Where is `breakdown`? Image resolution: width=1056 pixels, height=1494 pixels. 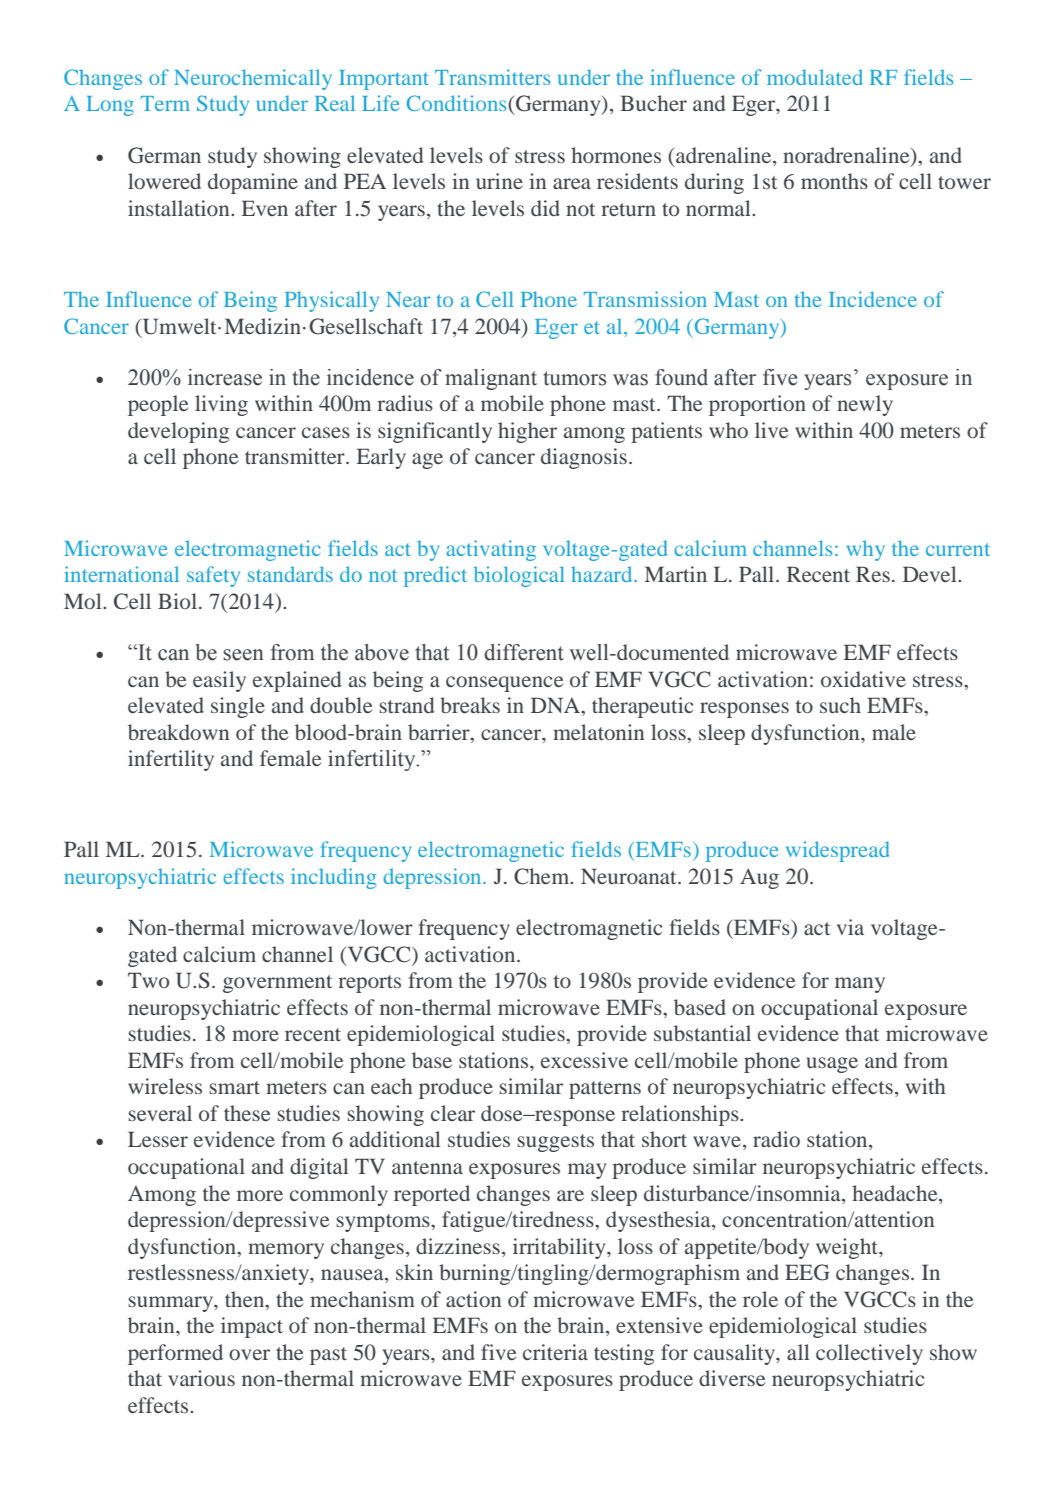
breakdown is located at coordinates (178, 732).
